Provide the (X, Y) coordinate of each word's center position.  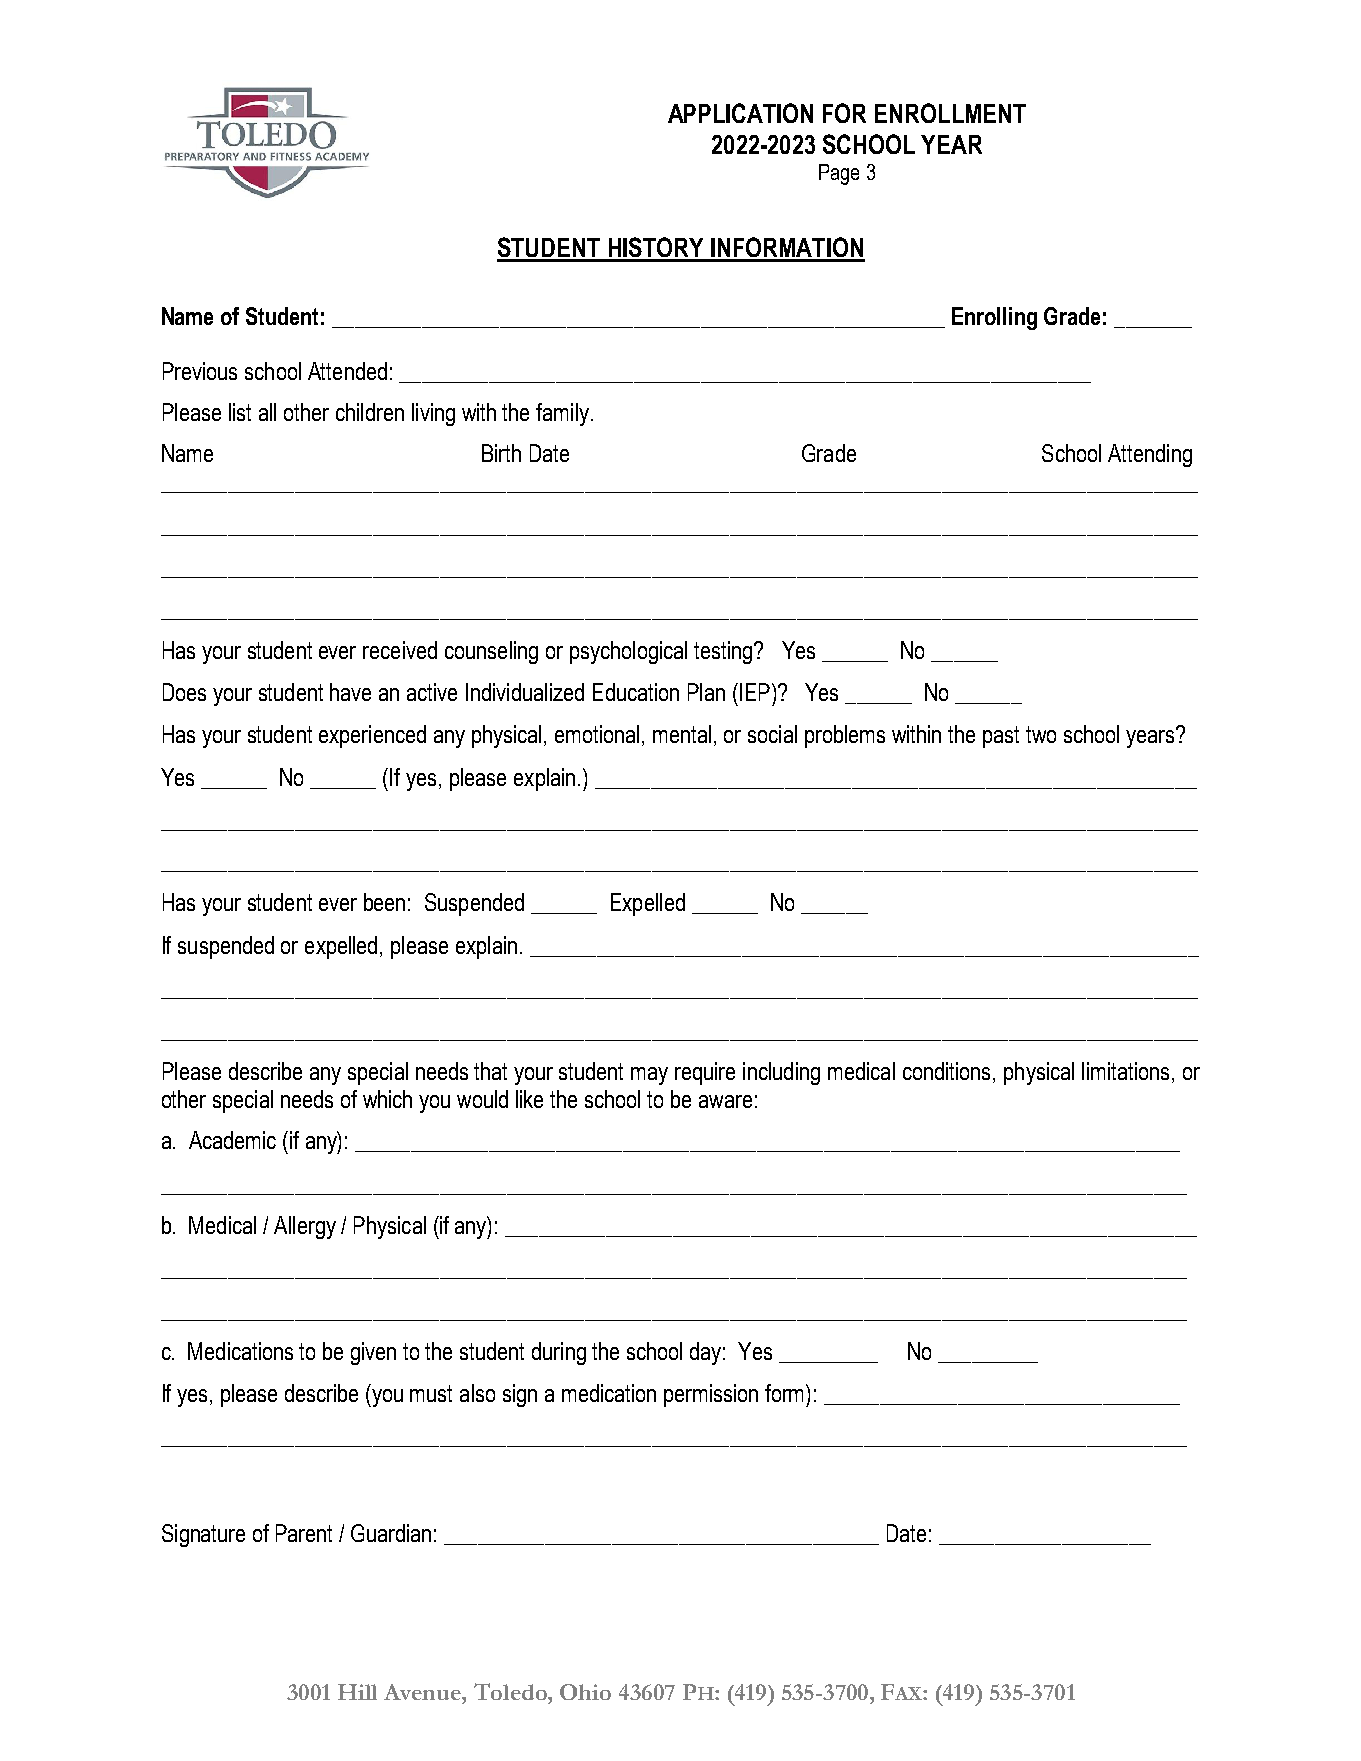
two (1041, 734)
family (562, 414)
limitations (1125, 1071)
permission (711, 1395)
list (240, 412)
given (373, 1353)
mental (682, 734)
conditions (948, 1072)
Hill (357, 1692)
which (387, 1099)
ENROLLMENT (950, 113)
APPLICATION (740, 113)
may (649, 1076)
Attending (1150, 455)
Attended (347, 371)
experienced (372, 736)
